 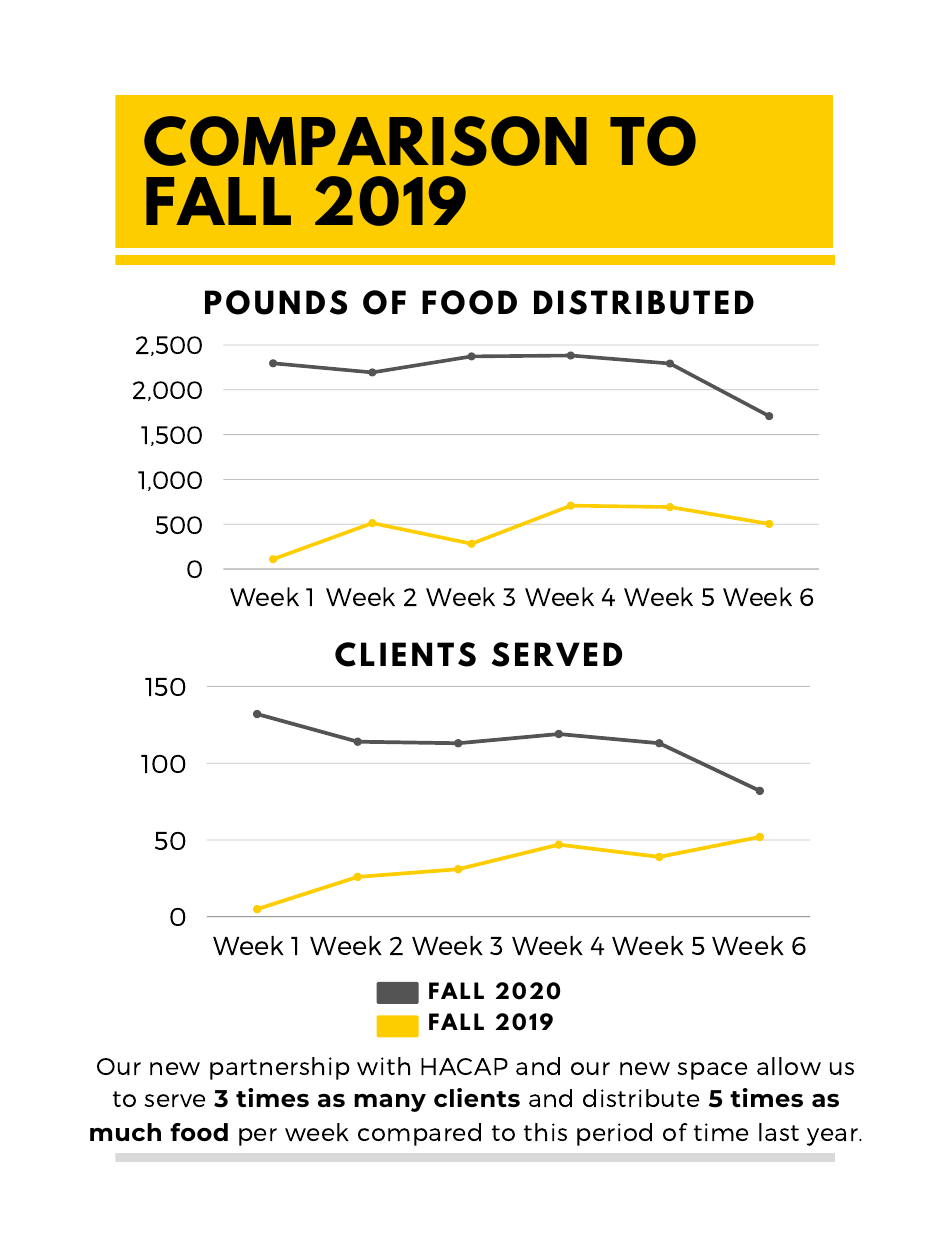 I want to click on partnership, so click(x=280, y=1068).
